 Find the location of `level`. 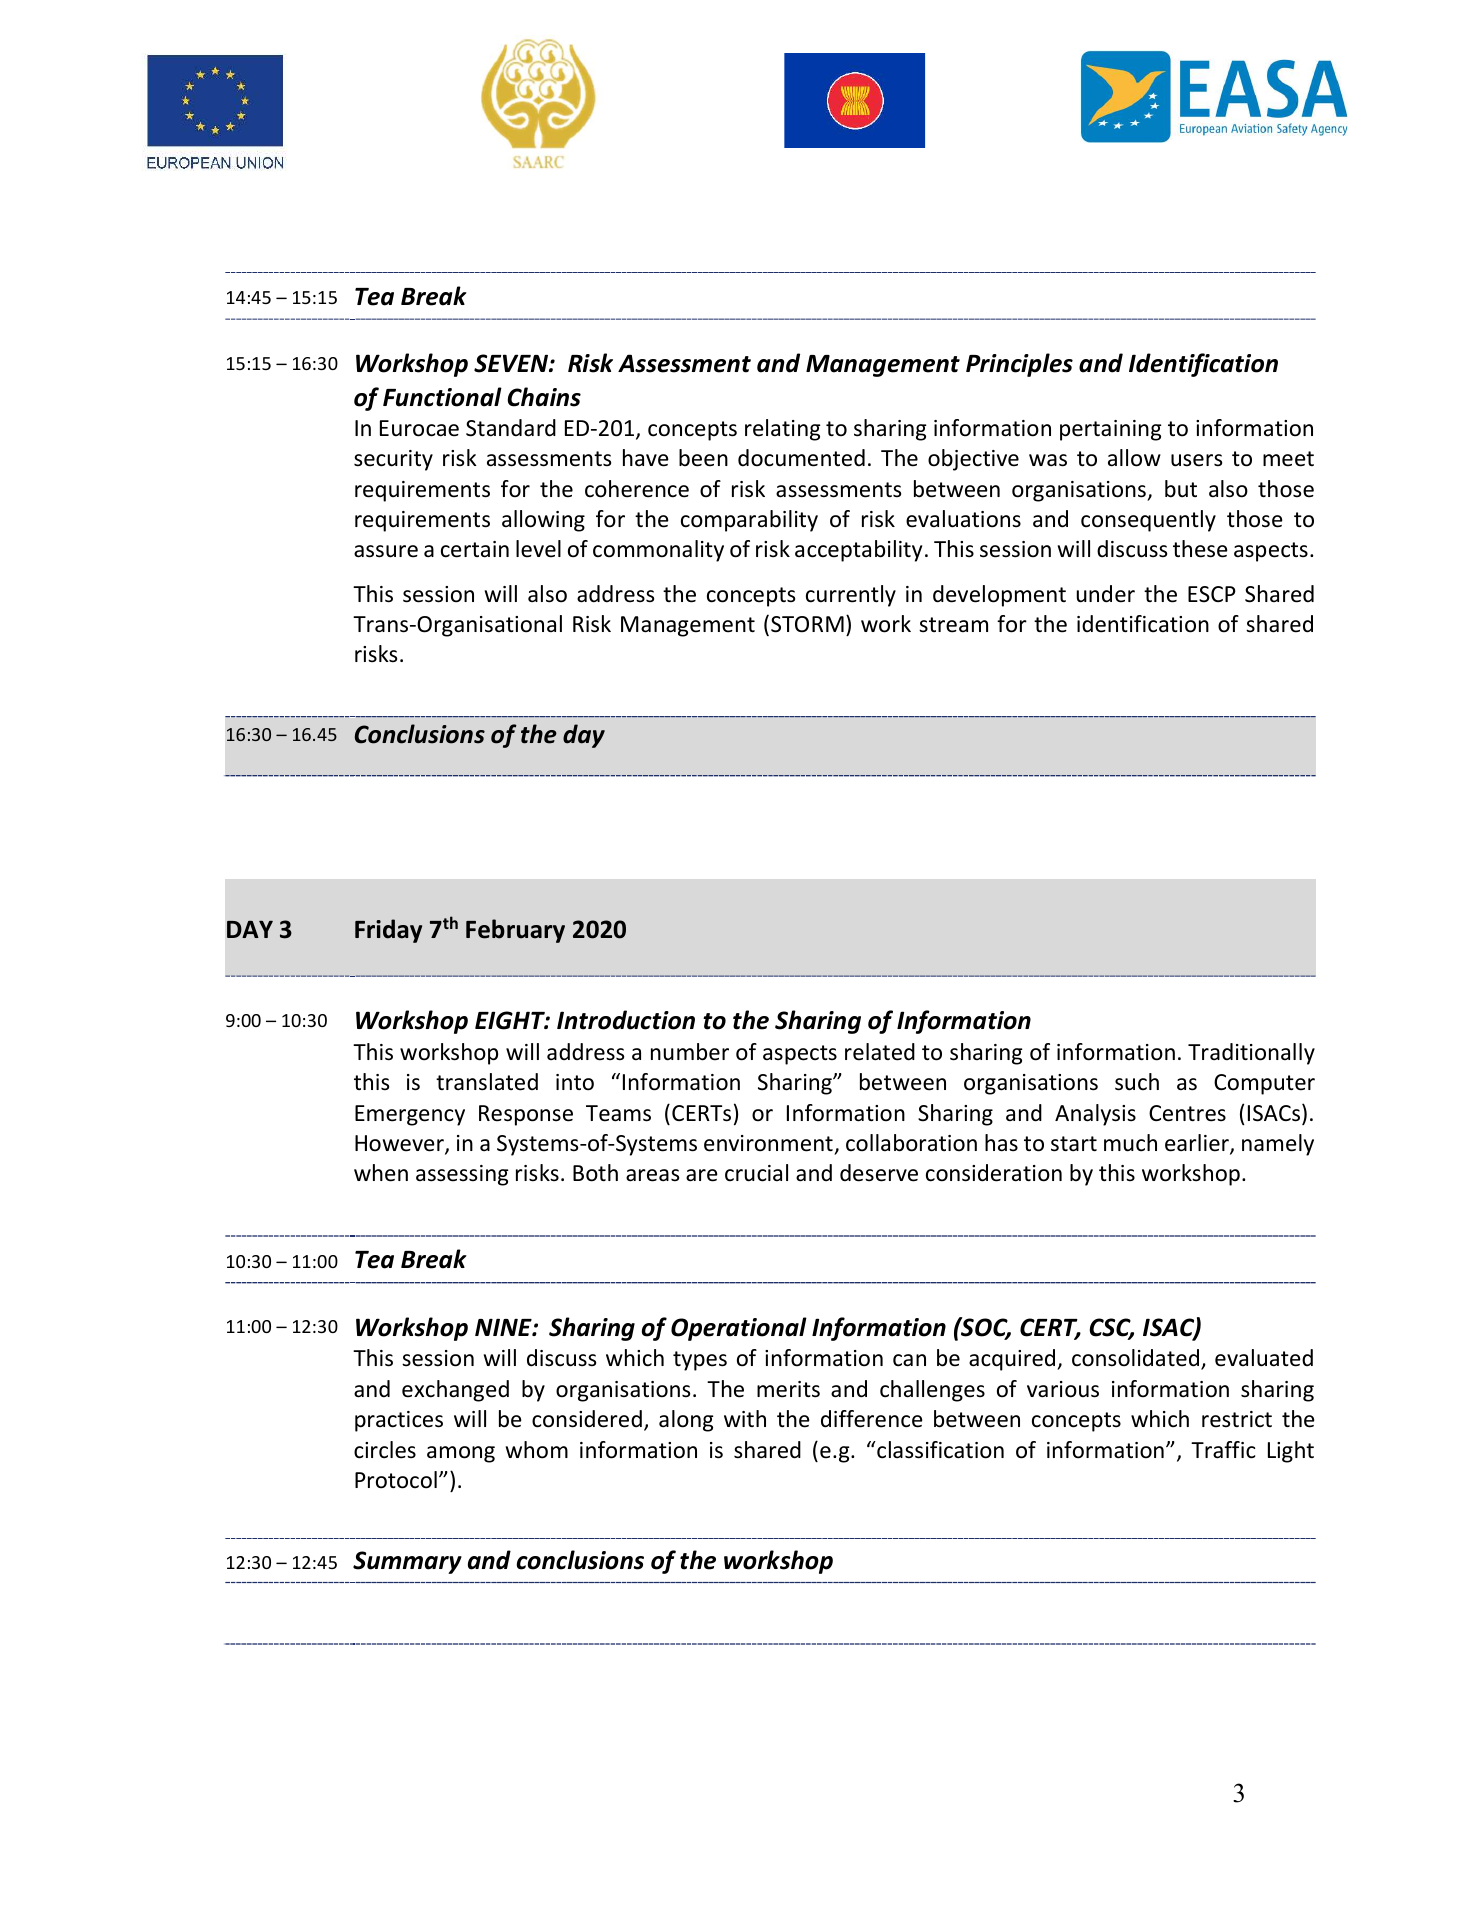

level is located at coordinates (538, 549).
